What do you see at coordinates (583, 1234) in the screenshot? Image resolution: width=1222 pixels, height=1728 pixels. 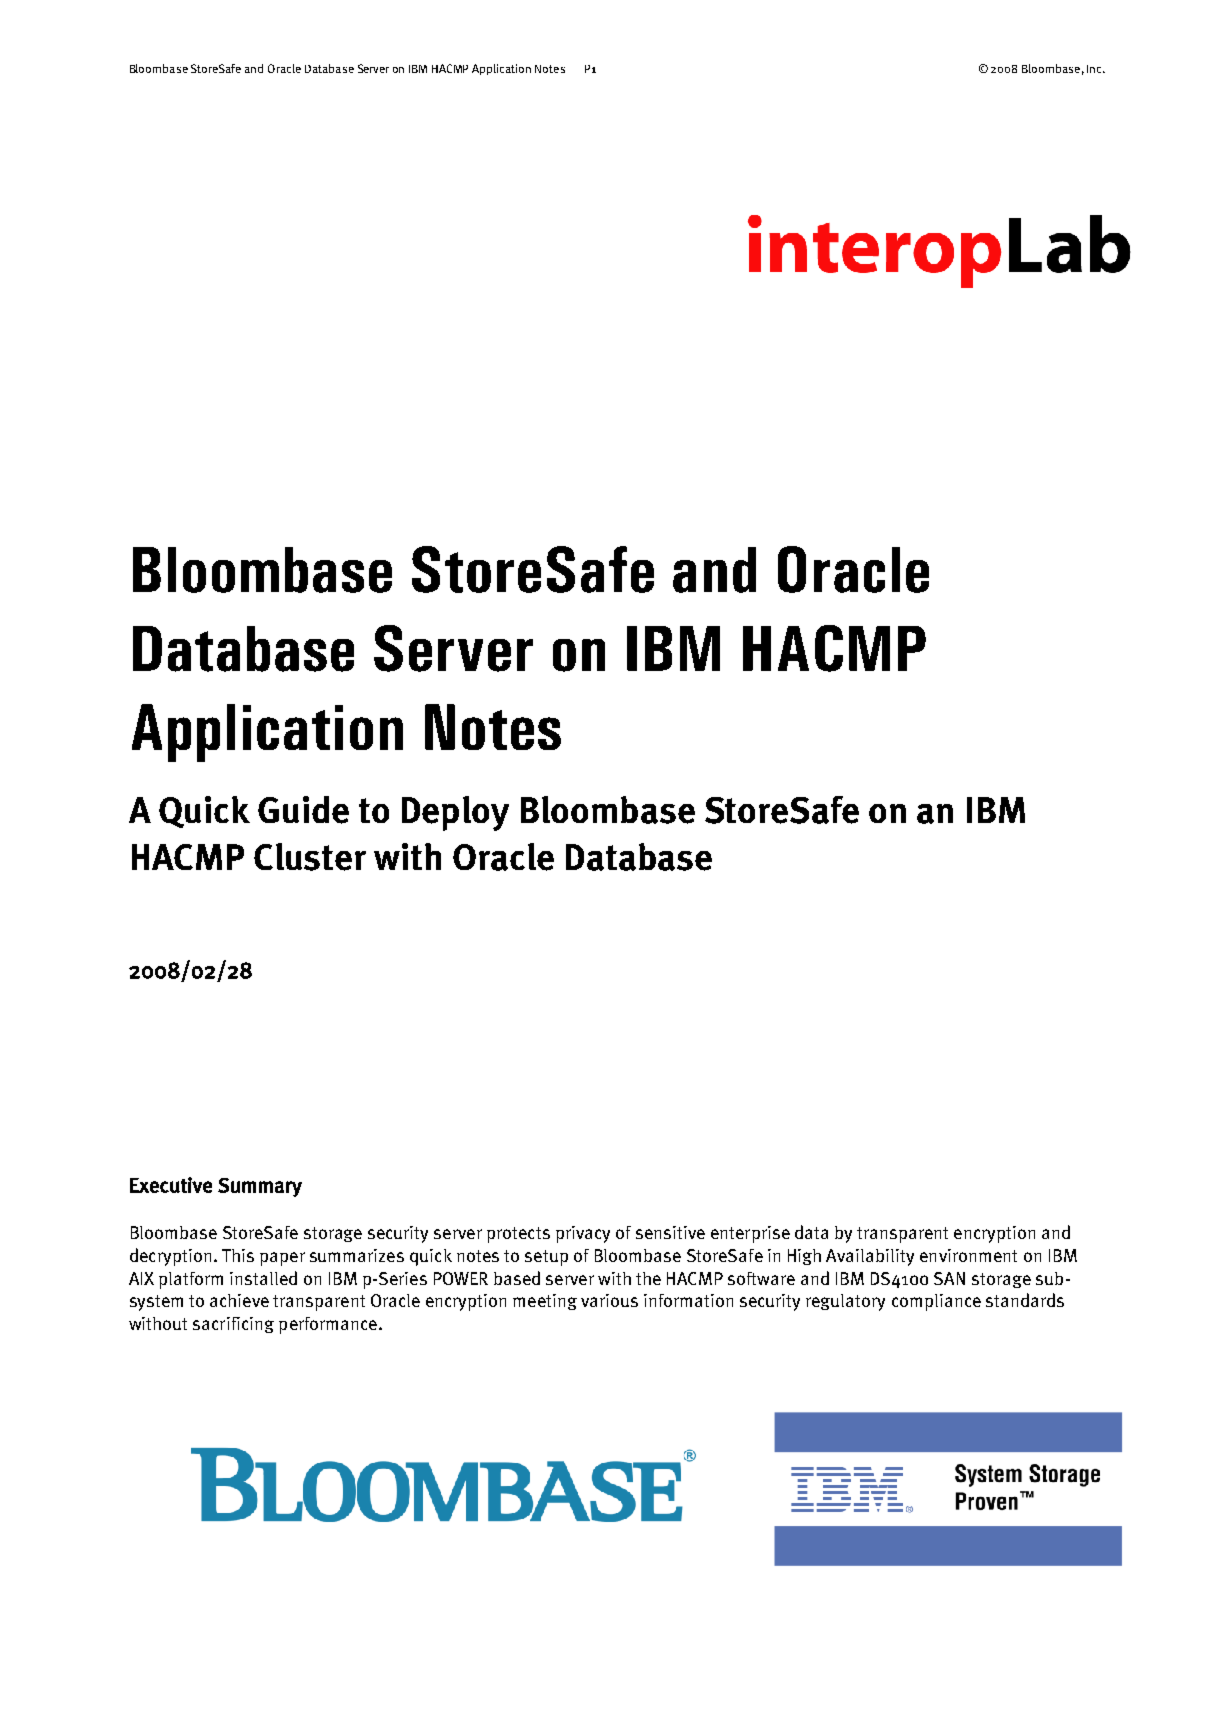 I see `privacy` at bounding box center [583, 1234].
